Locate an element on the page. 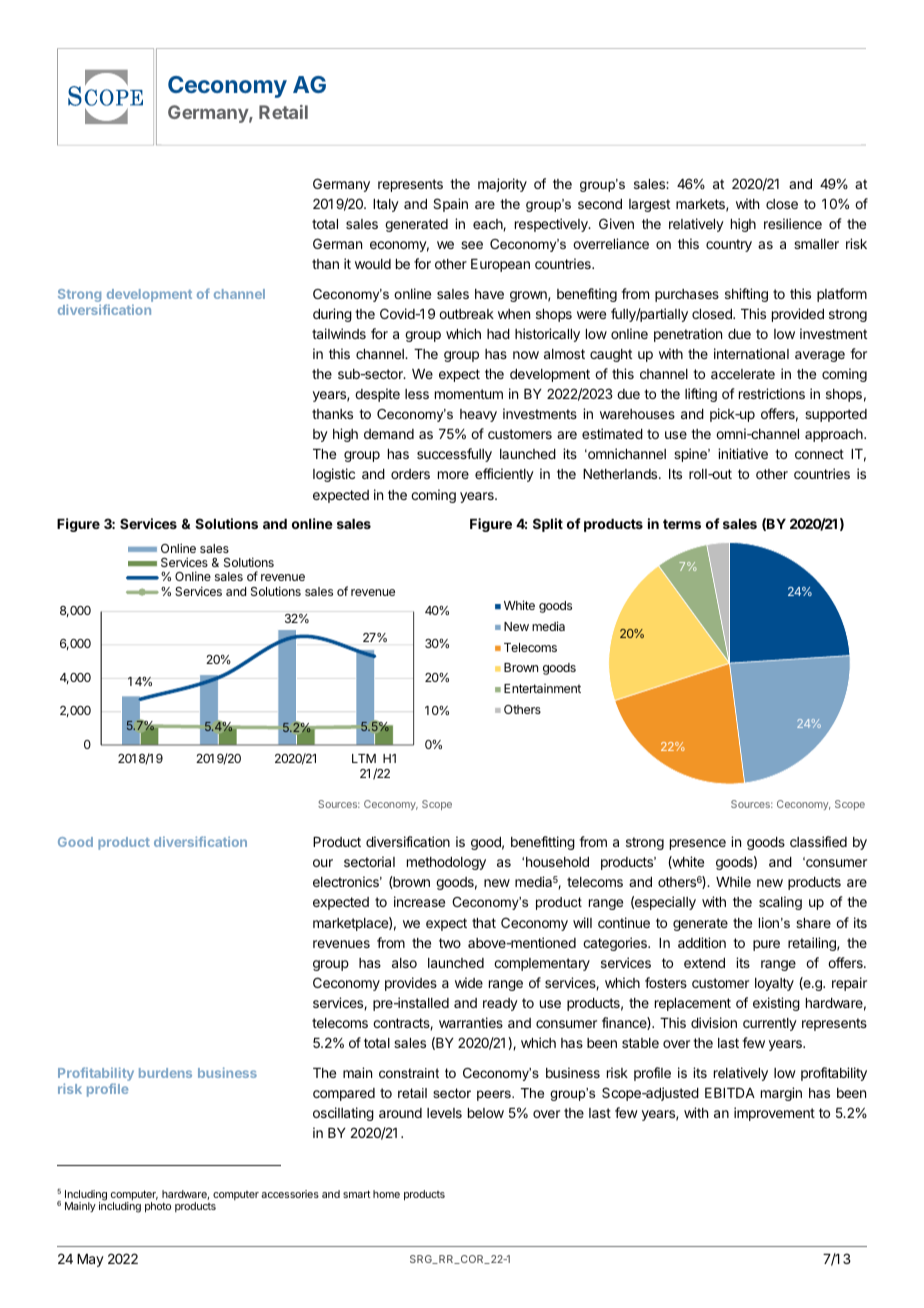 The image size is (924, 1308). home is located at coordinates (386, 1194).
